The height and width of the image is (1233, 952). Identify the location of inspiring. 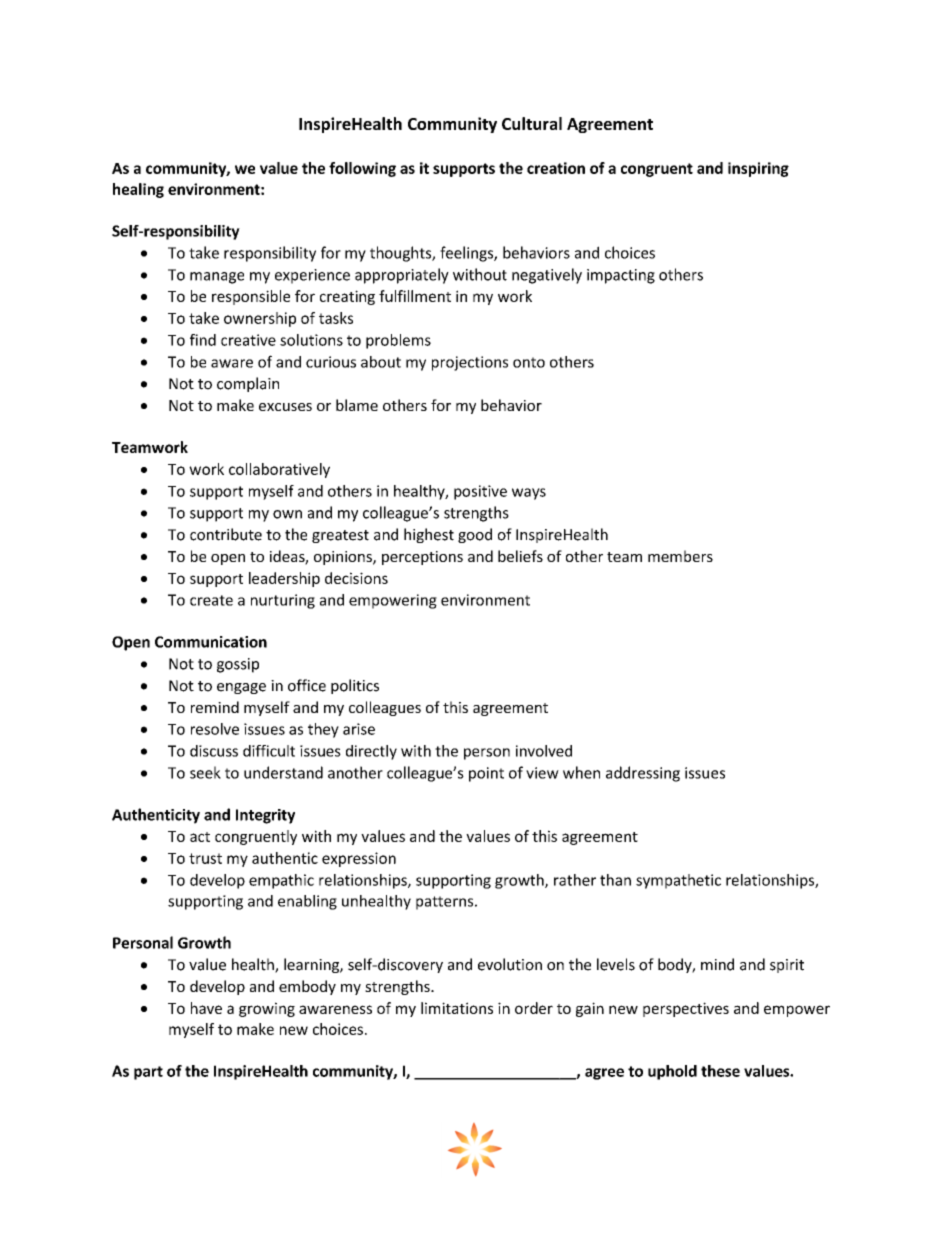
(758, 169).
